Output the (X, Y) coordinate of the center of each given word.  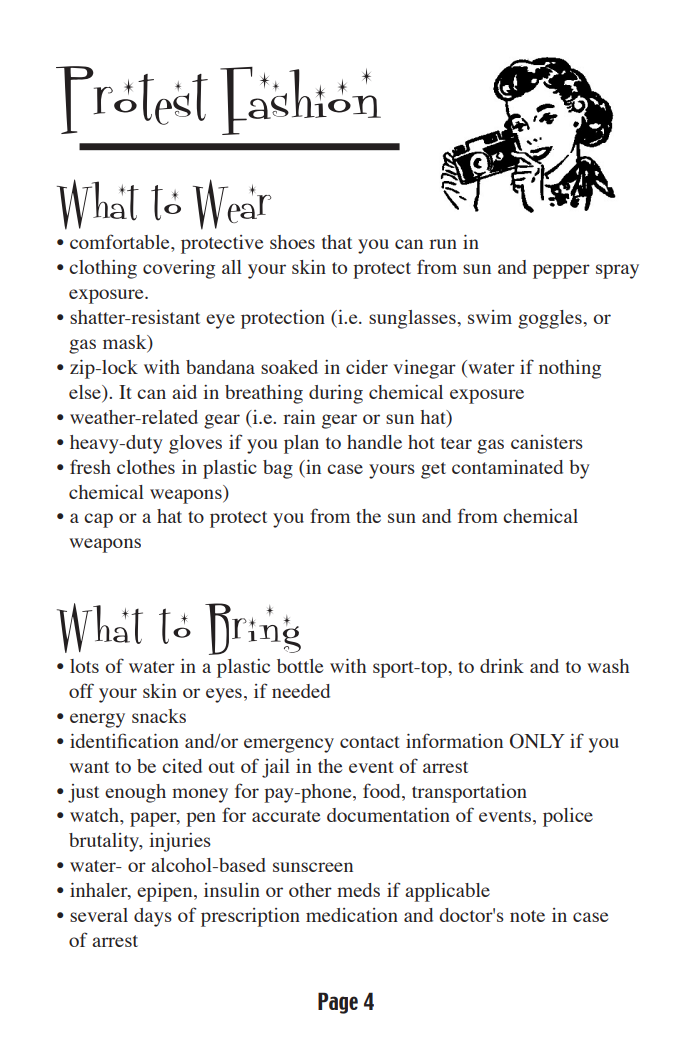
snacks (159, 716)
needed (301, 691)
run (443, 244)
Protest (132, 100)
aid (184, 392)
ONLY (537, 741)
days (153, 917)
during (336, 394)
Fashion (300, 101)
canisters (547, 442)
